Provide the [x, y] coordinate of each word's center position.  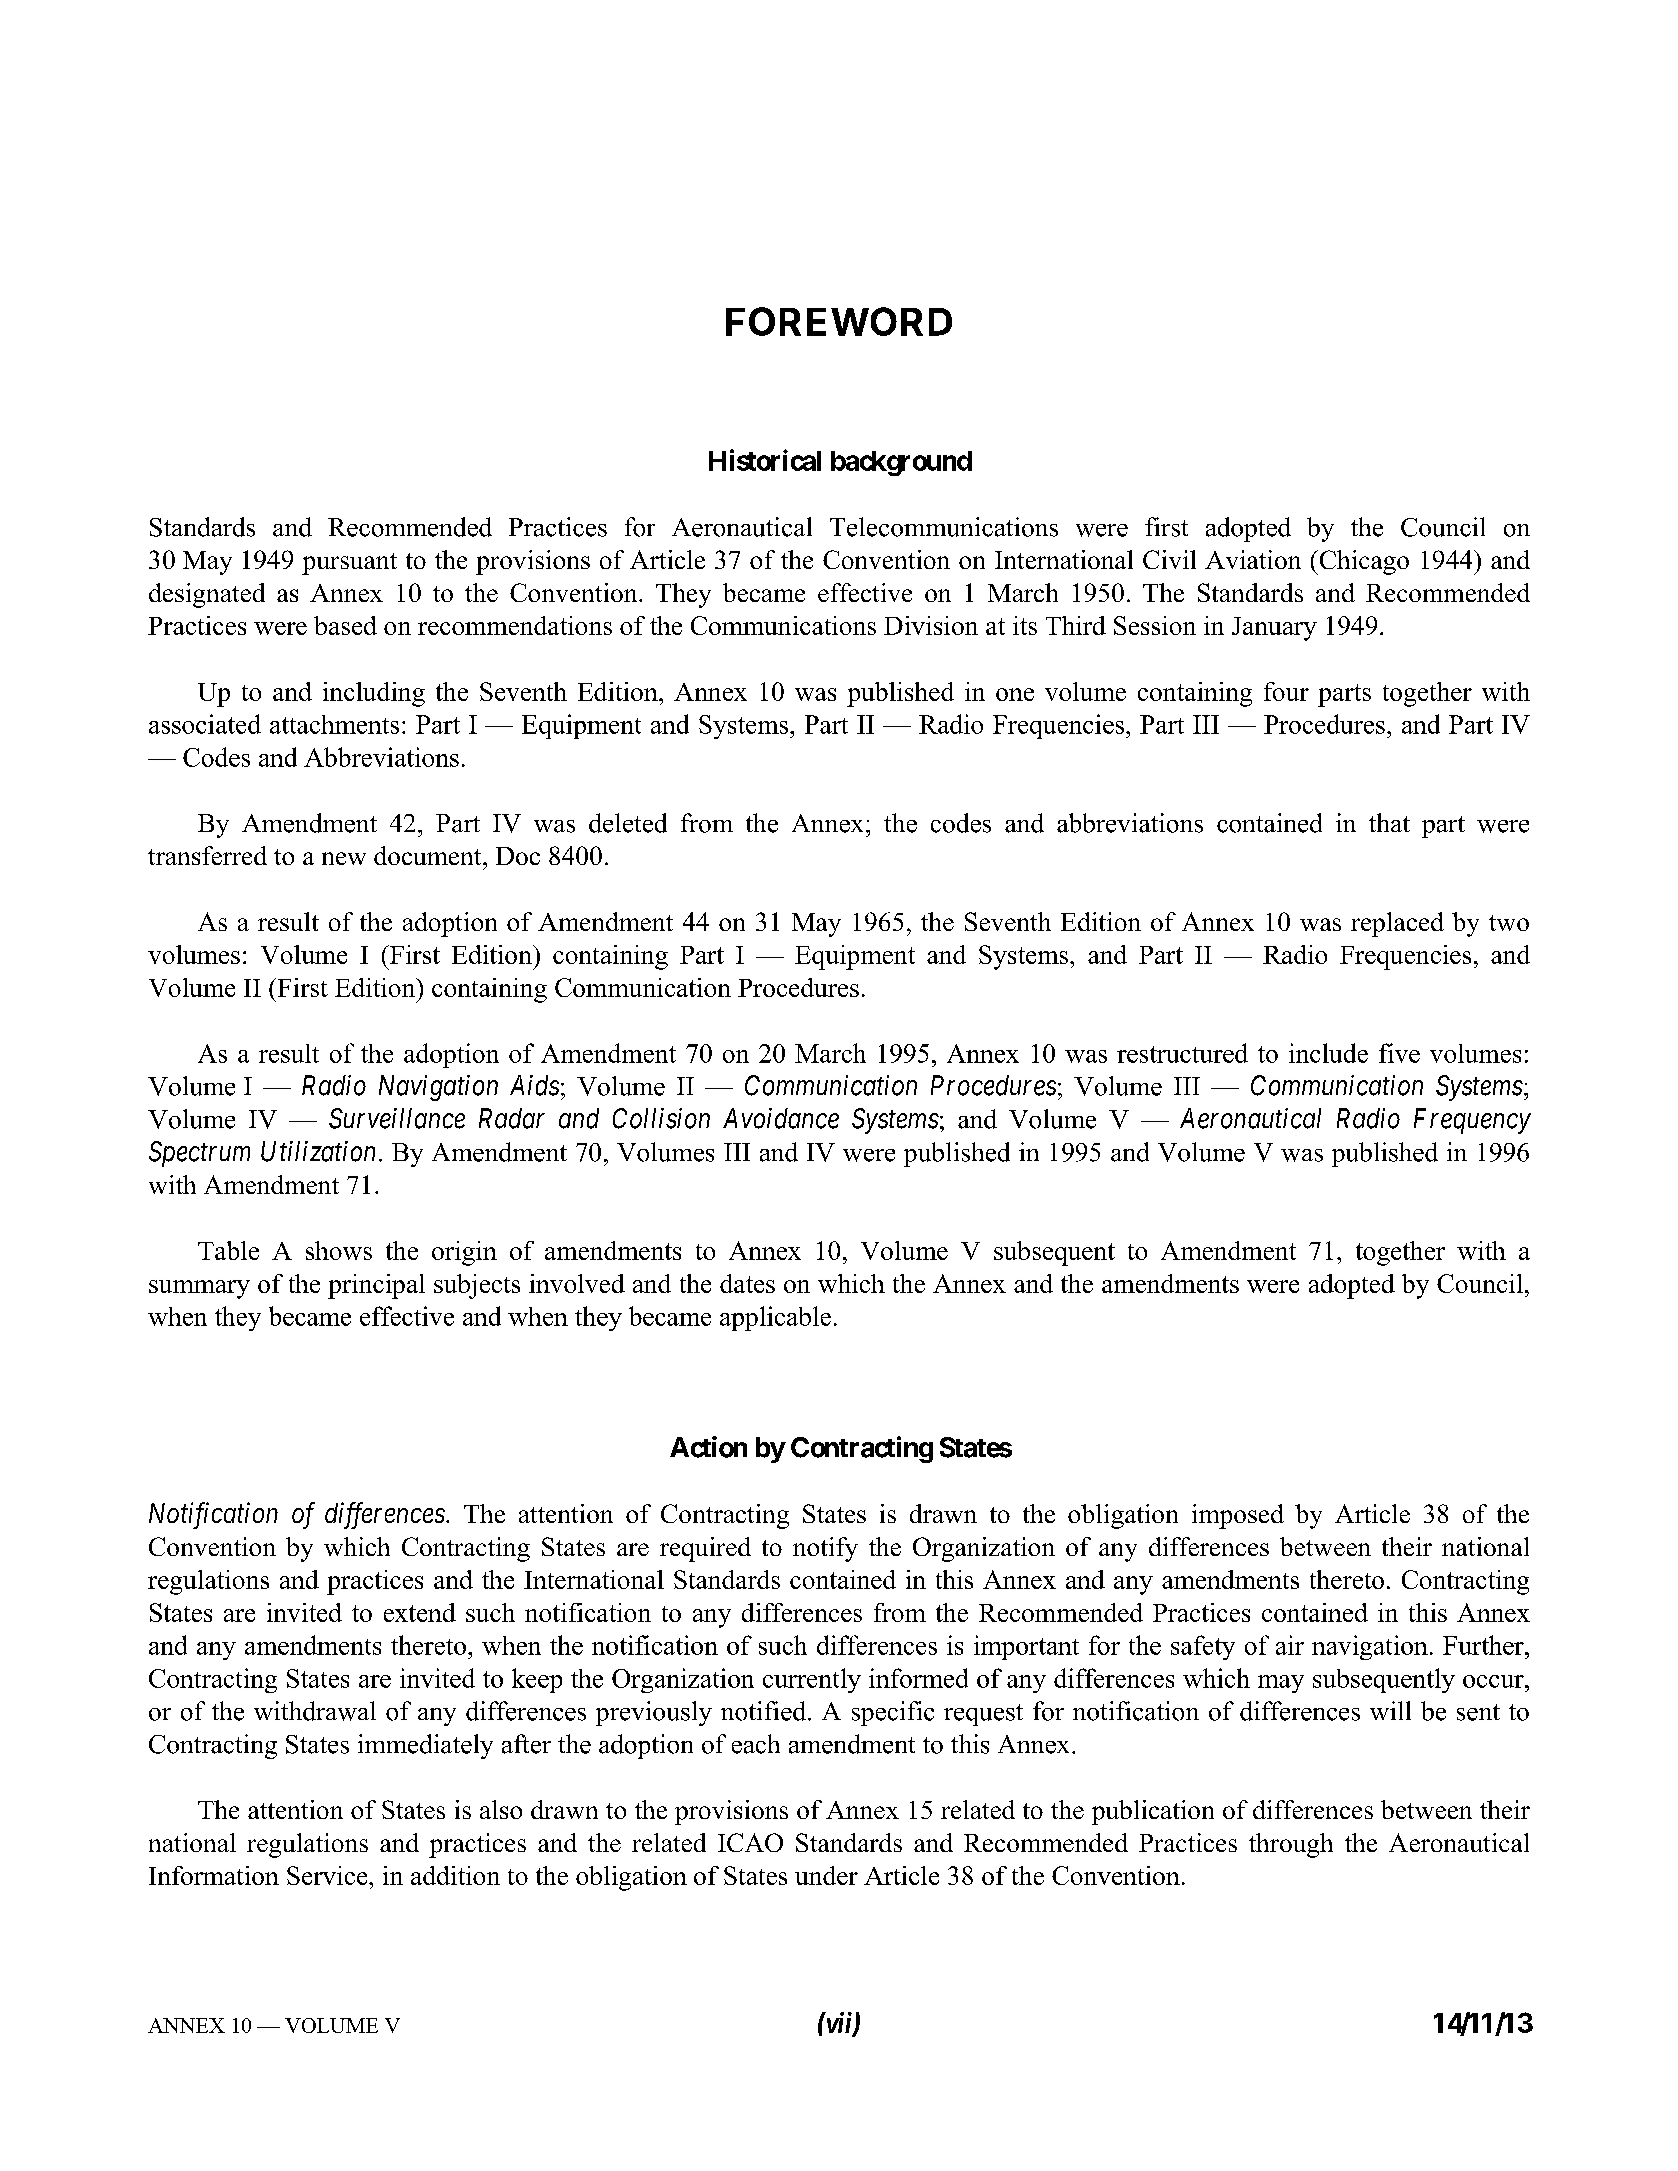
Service [328, 1875]
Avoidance [781, 1118]
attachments [334, 724]
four [1286, 691]
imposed [1238, 1516]
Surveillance [397, 1118]
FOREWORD [839, 321]
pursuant [349, 564]
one [1015, 694]
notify [825, 1549]
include [1328, 1053]
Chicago [1363, 562]
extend [420, 1612]
